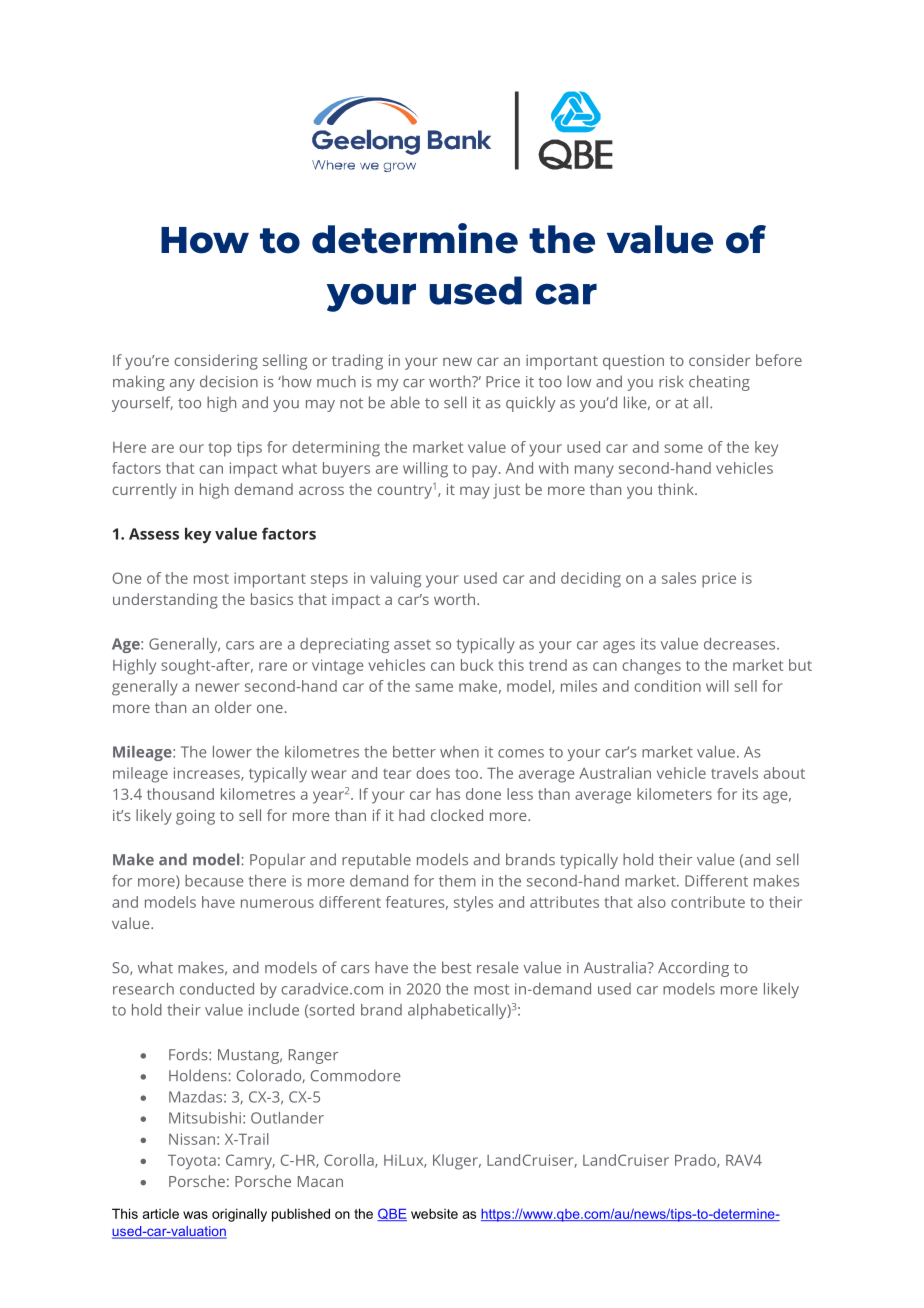  Describe the element at coordinates (195, 1215) in the image. I see `was` at that location.
